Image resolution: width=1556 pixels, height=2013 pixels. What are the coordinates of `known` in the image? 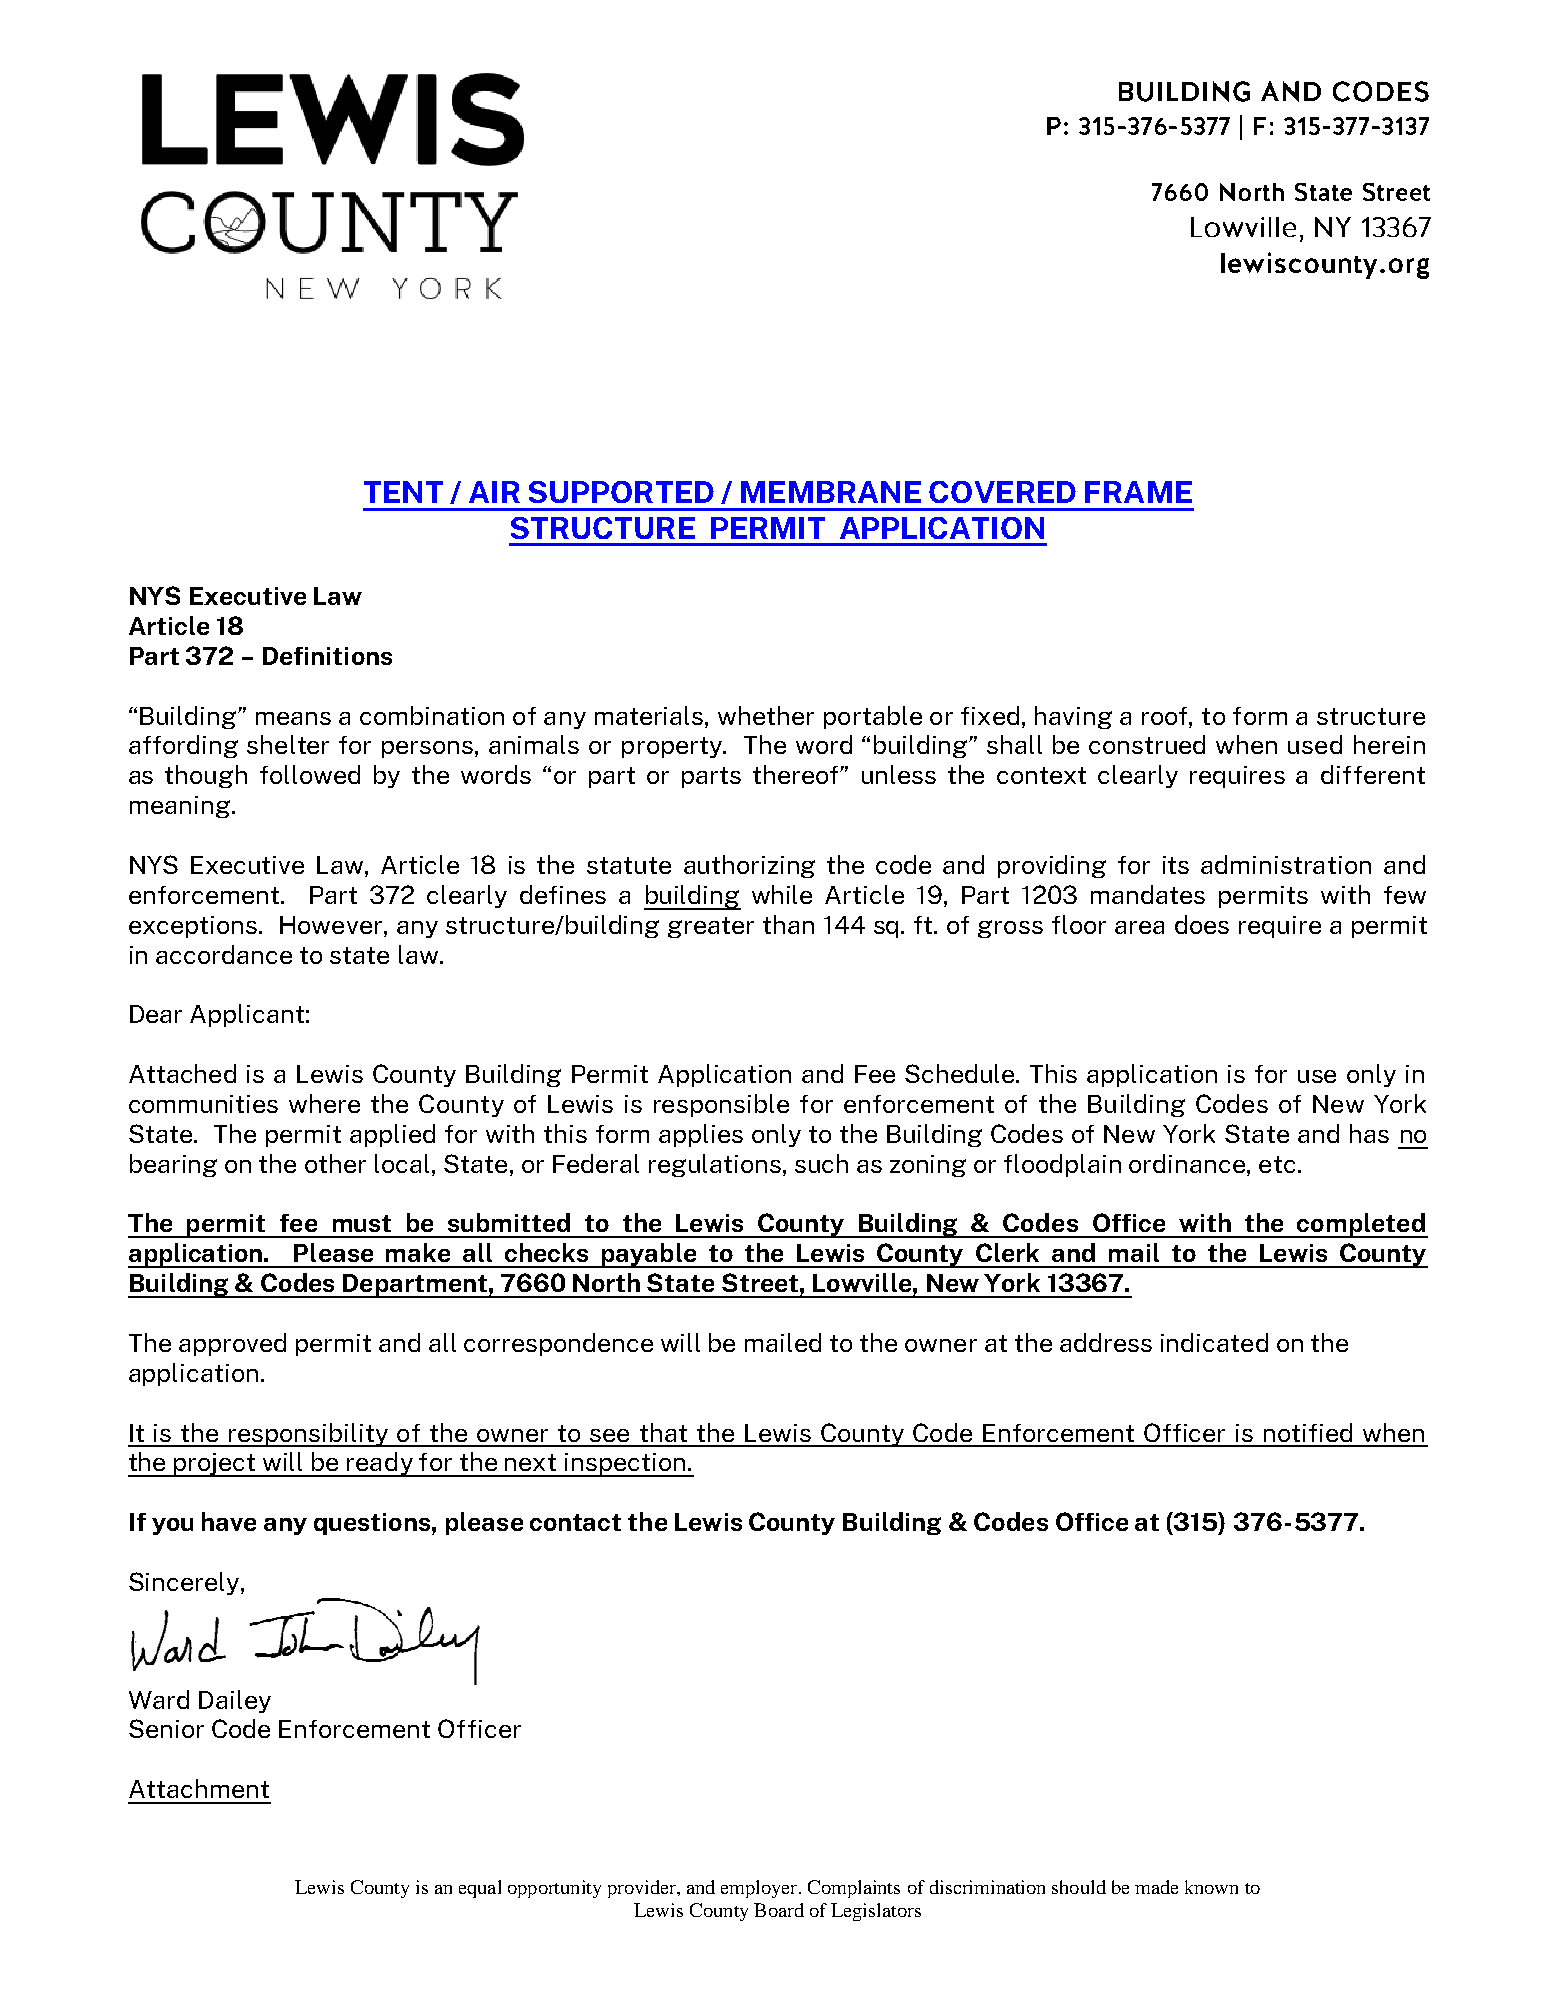 It's located at (1211, 1887).
